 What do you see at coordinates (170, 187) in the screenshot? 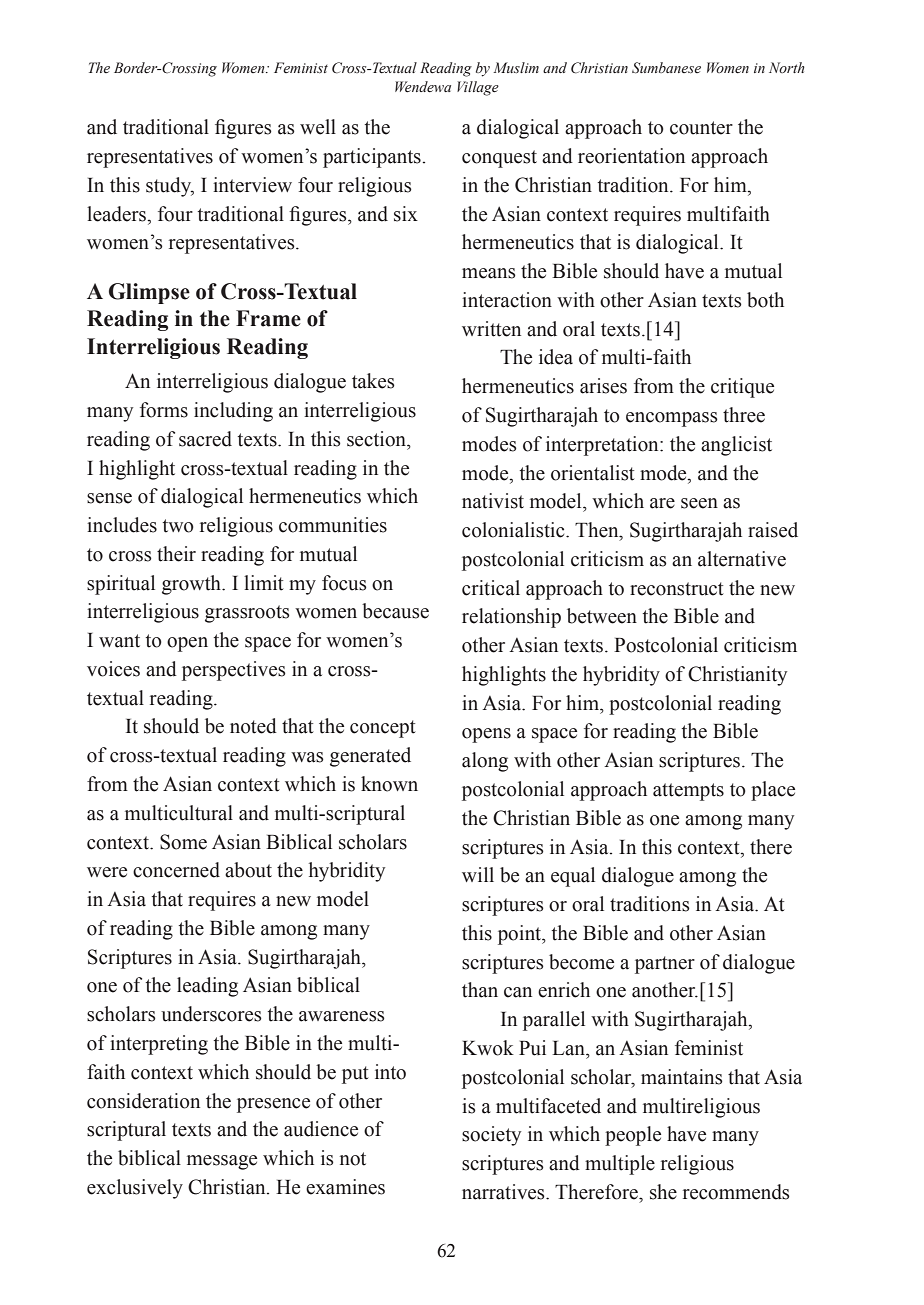
I see `study` at bounding box center [170, 187].
